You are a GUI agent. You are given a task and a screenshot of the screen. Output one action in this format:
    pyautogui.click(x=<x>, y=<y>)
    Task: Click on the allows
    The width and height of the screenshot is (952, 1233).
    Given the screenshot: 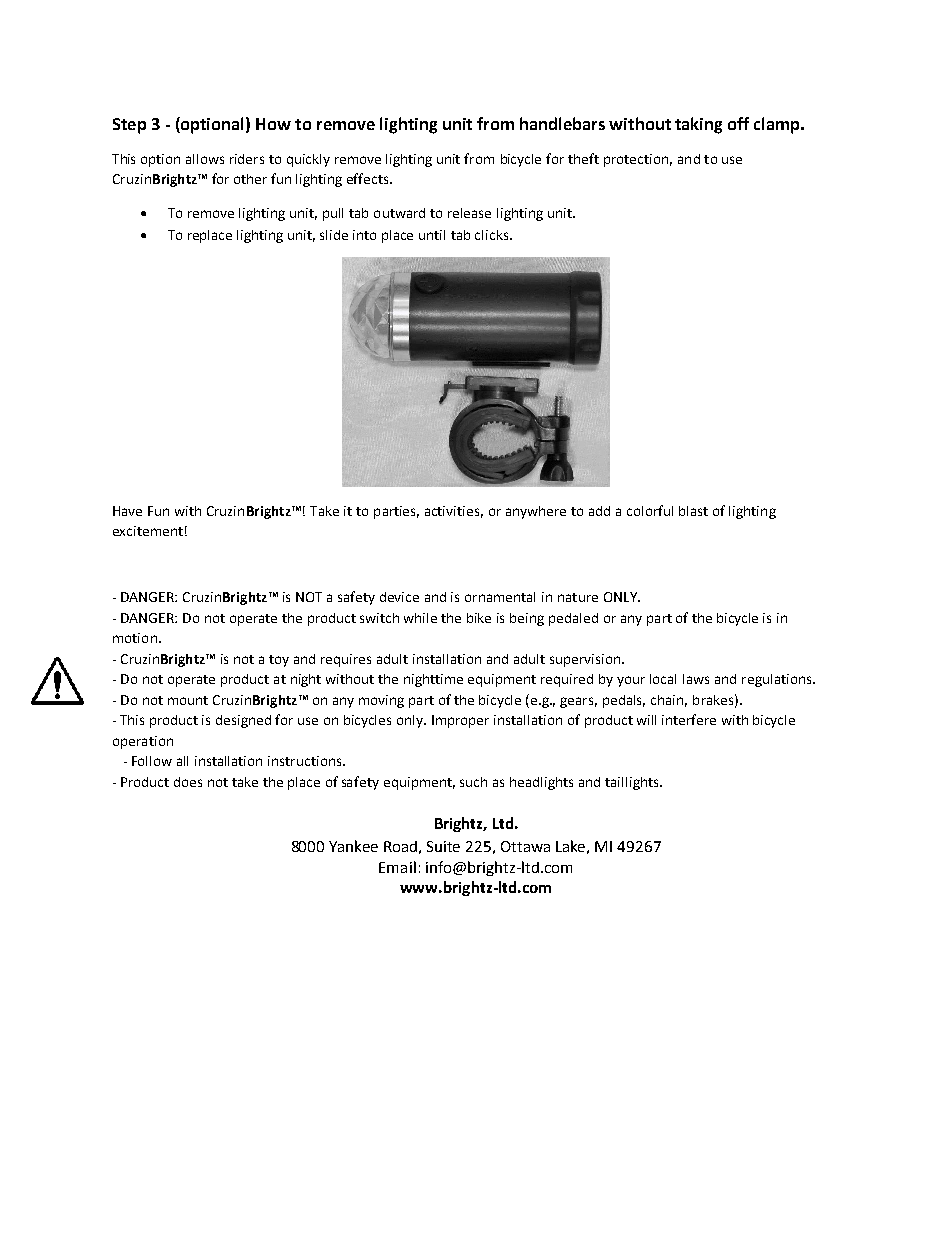 What is the action you would take?
    pyautogui.click(x=205, y=159)
